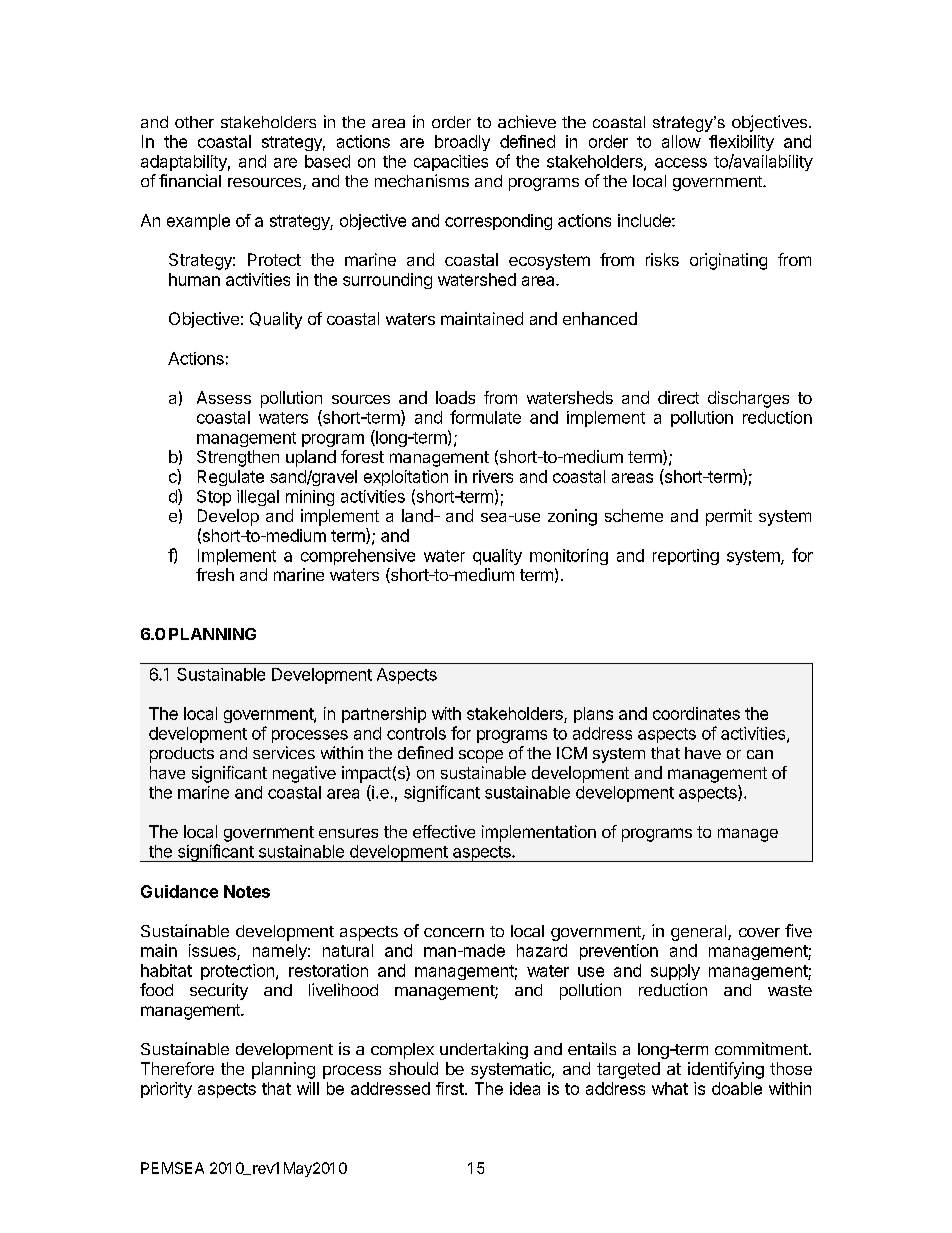 Image resolution: width=952 pixels, height=1233 pixels. What do you see at coordinates (726, 1070) in the document?
I see `identifying` at bounding box center [726, 1070].
